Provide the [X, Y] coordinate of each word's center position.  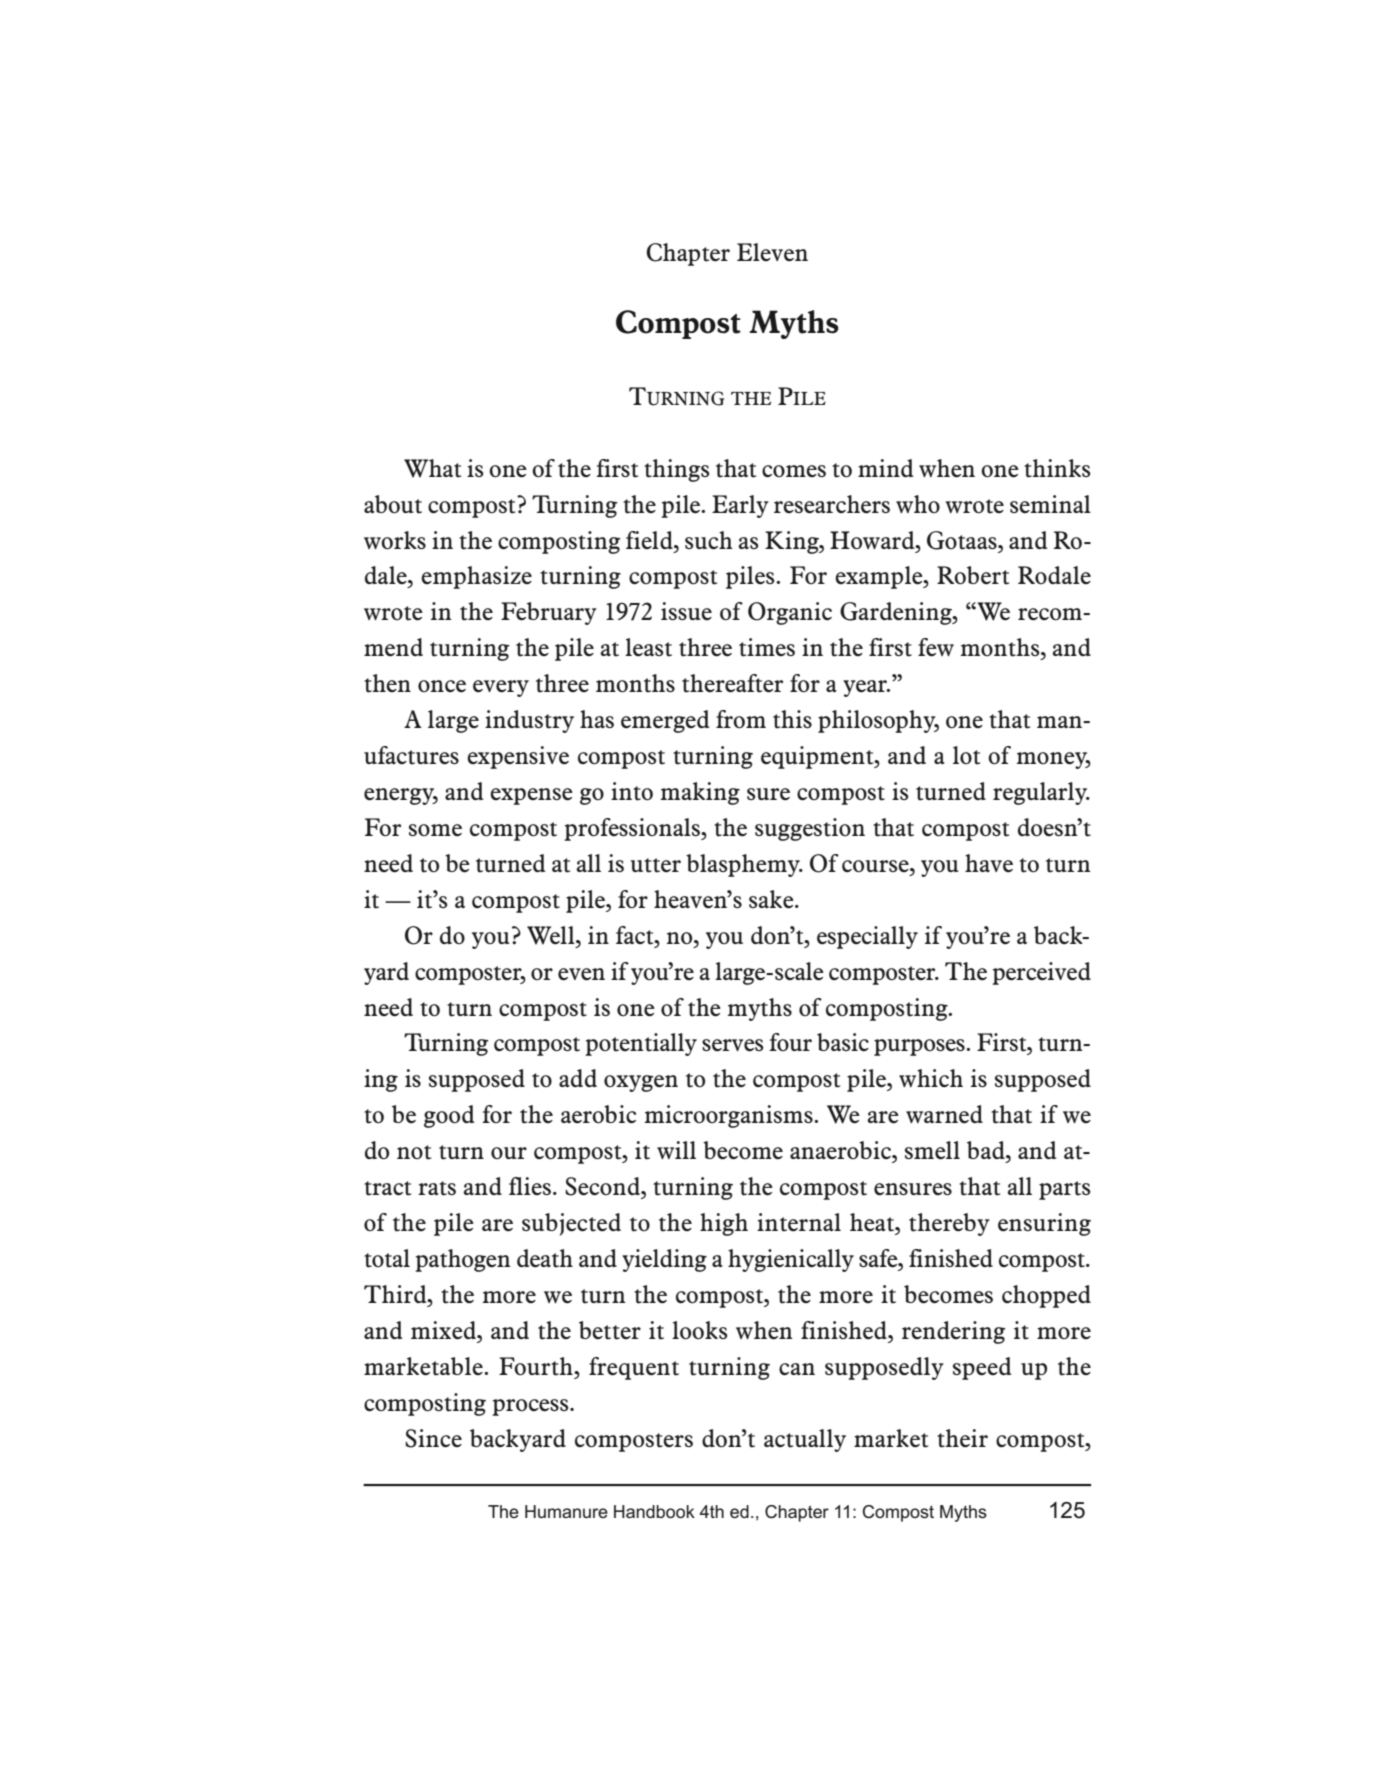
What [432, 468]
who [918, 504]
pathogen [463, 1260]
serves [733, 1045]
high [724, 1224]
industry [529, 721]
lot [966, 755]
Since [433, 1438]
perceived [1041, 973]
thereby [949, 1224]
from [741, 719]
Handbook [654, 1511]
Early [740, 506]
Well [552, 935]
